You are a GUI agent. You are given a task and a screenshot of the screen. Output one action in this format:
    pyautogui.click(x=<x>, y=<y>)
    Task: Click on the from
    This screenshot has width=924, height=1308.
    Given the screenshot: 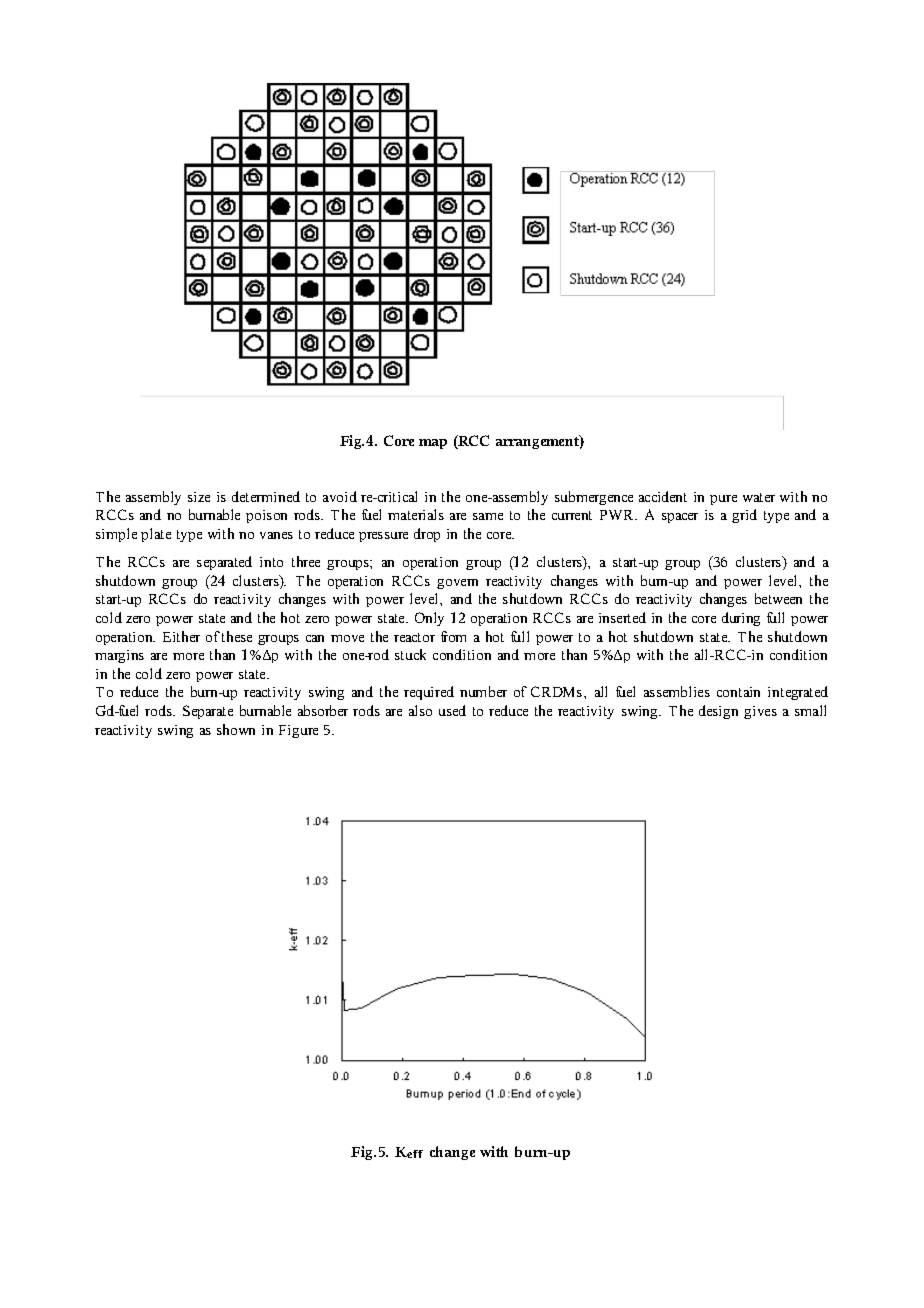 What is the action you would take?
    pyautogui.click(x=453, y=636)
